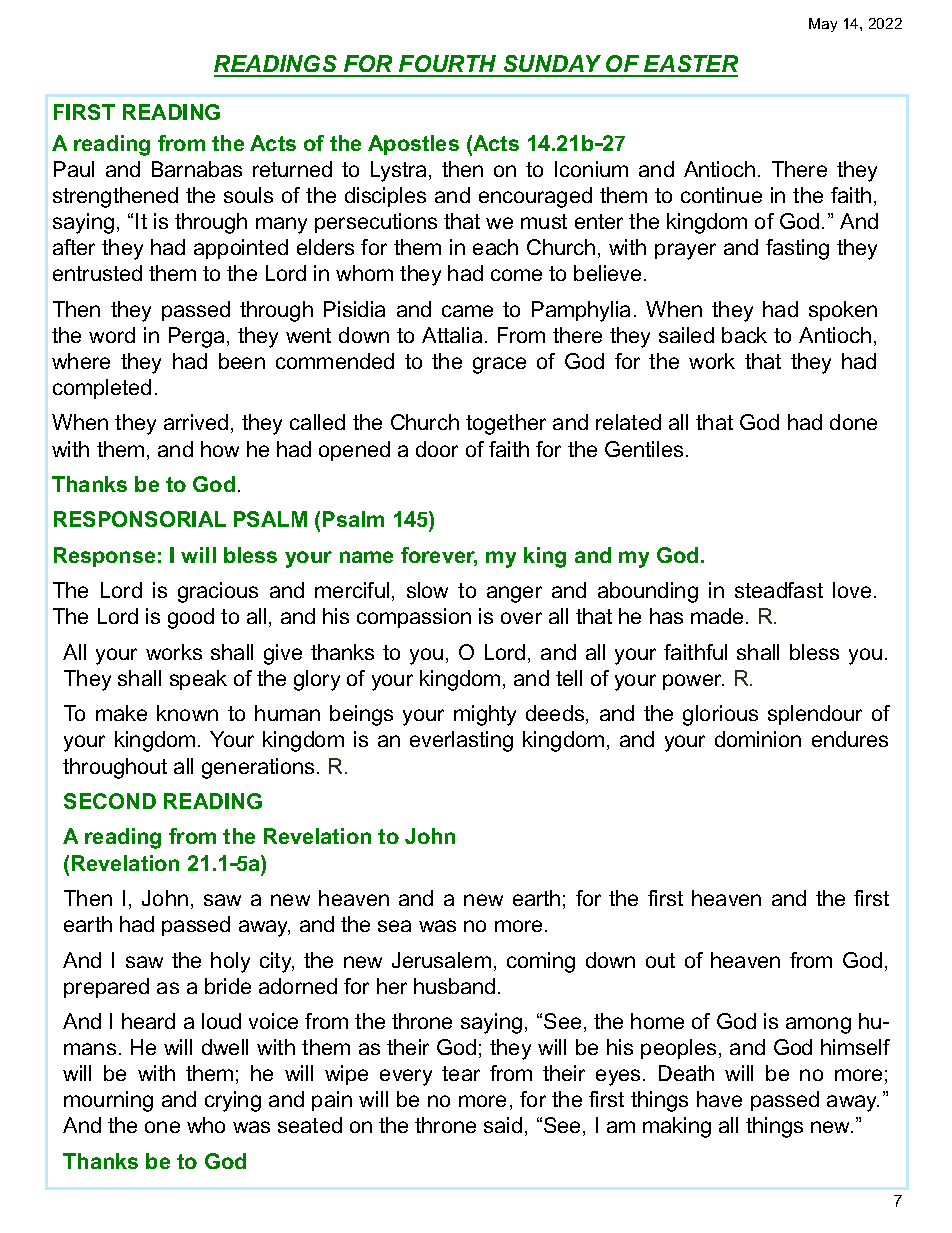 This document has height=1233, width=952. Describe the element at coordinates (461, 1073) in the document. I see `tear` at that location.
